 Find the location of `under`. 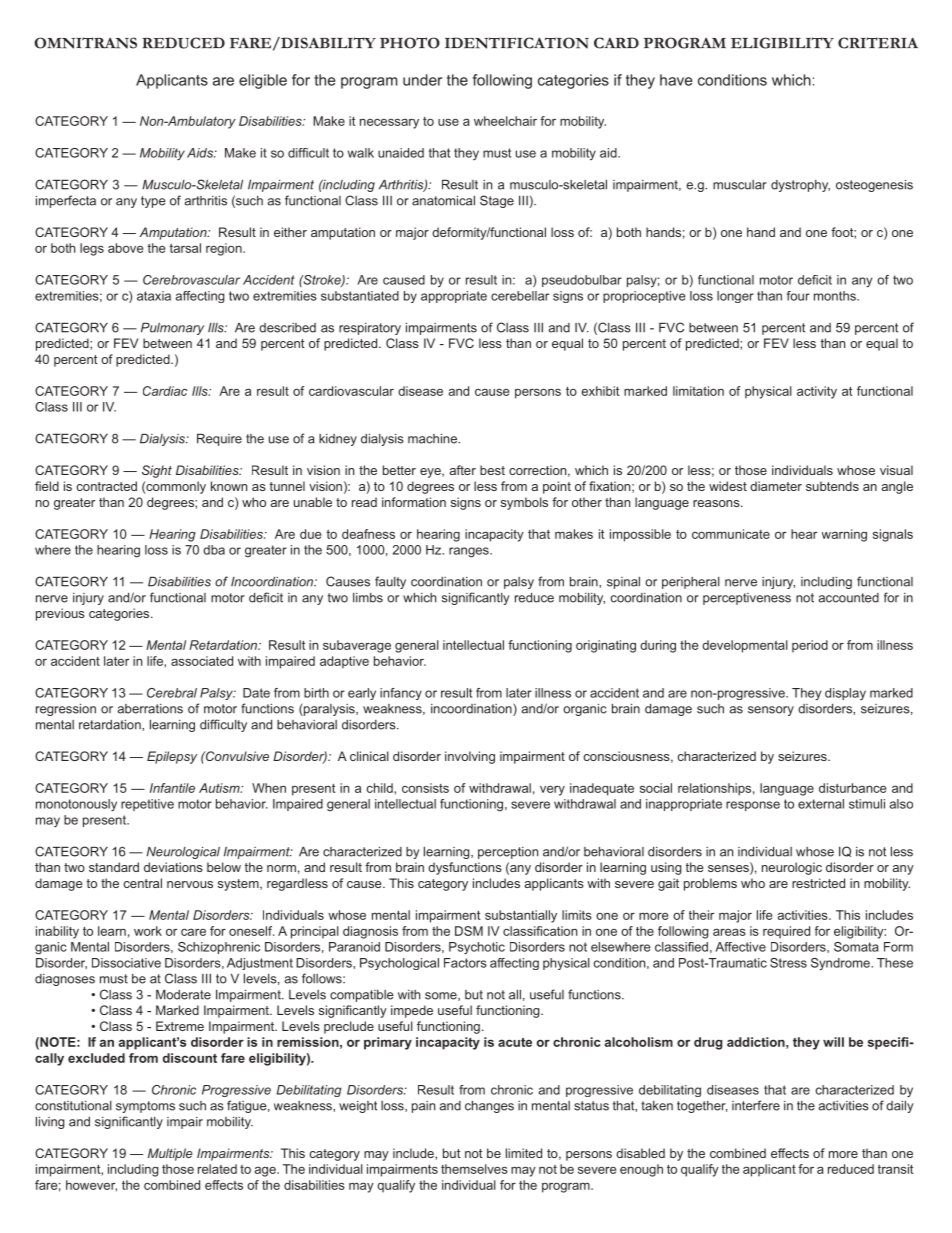

under is located at coordinates (422, 80).
